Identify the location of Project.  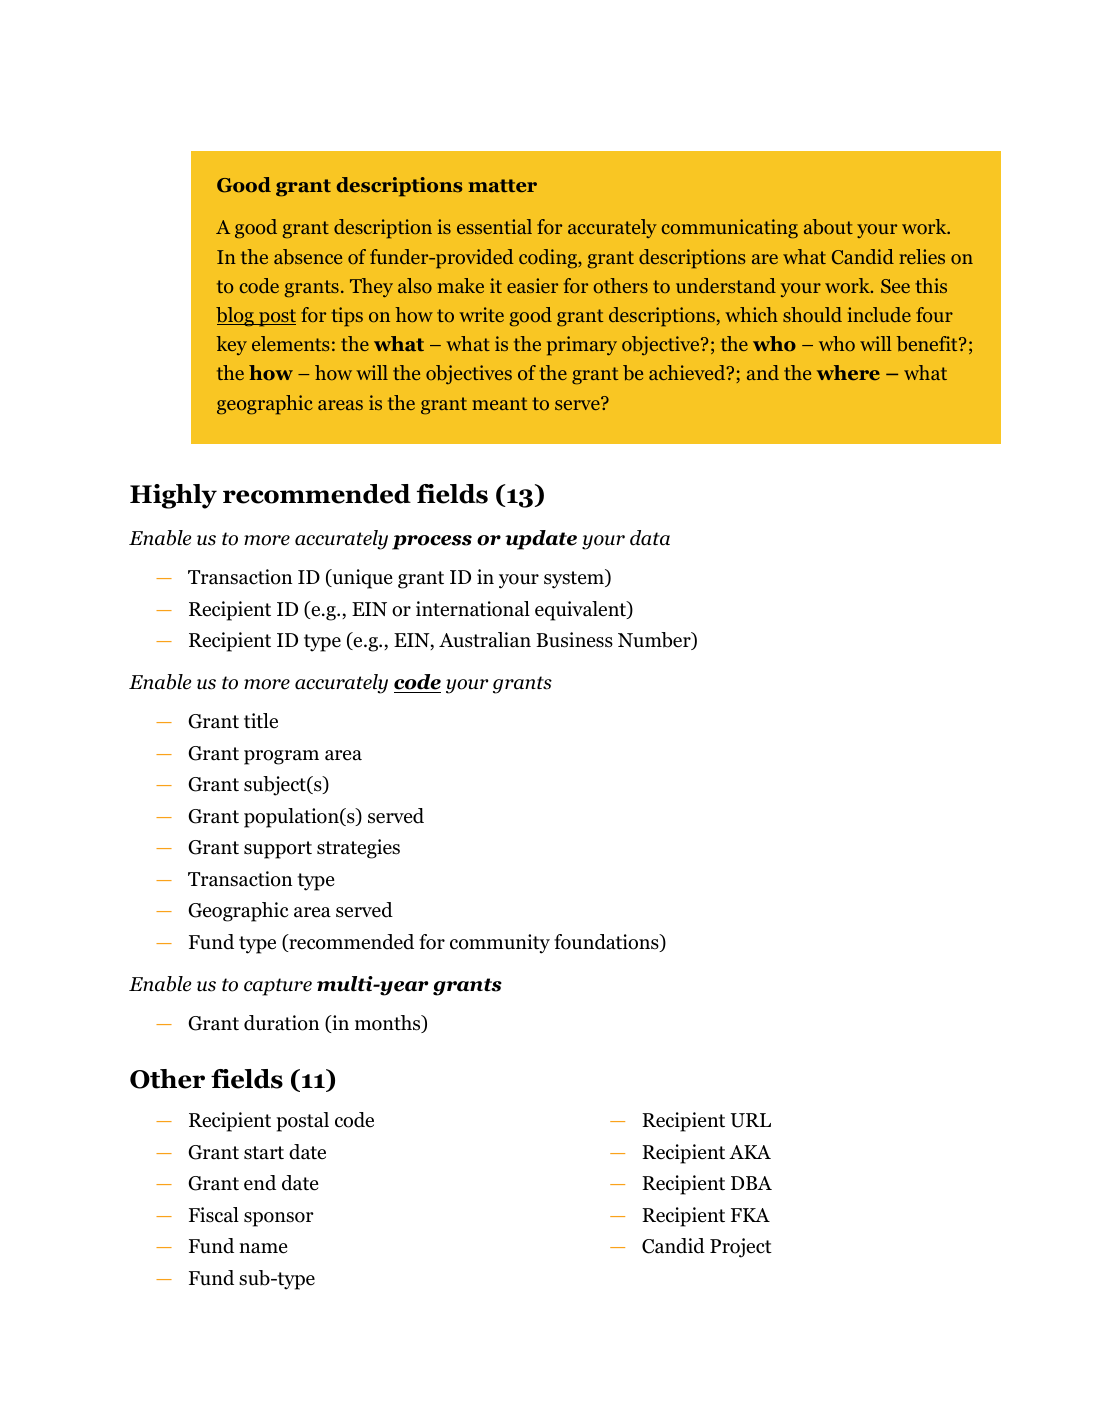
(741, 1248).
